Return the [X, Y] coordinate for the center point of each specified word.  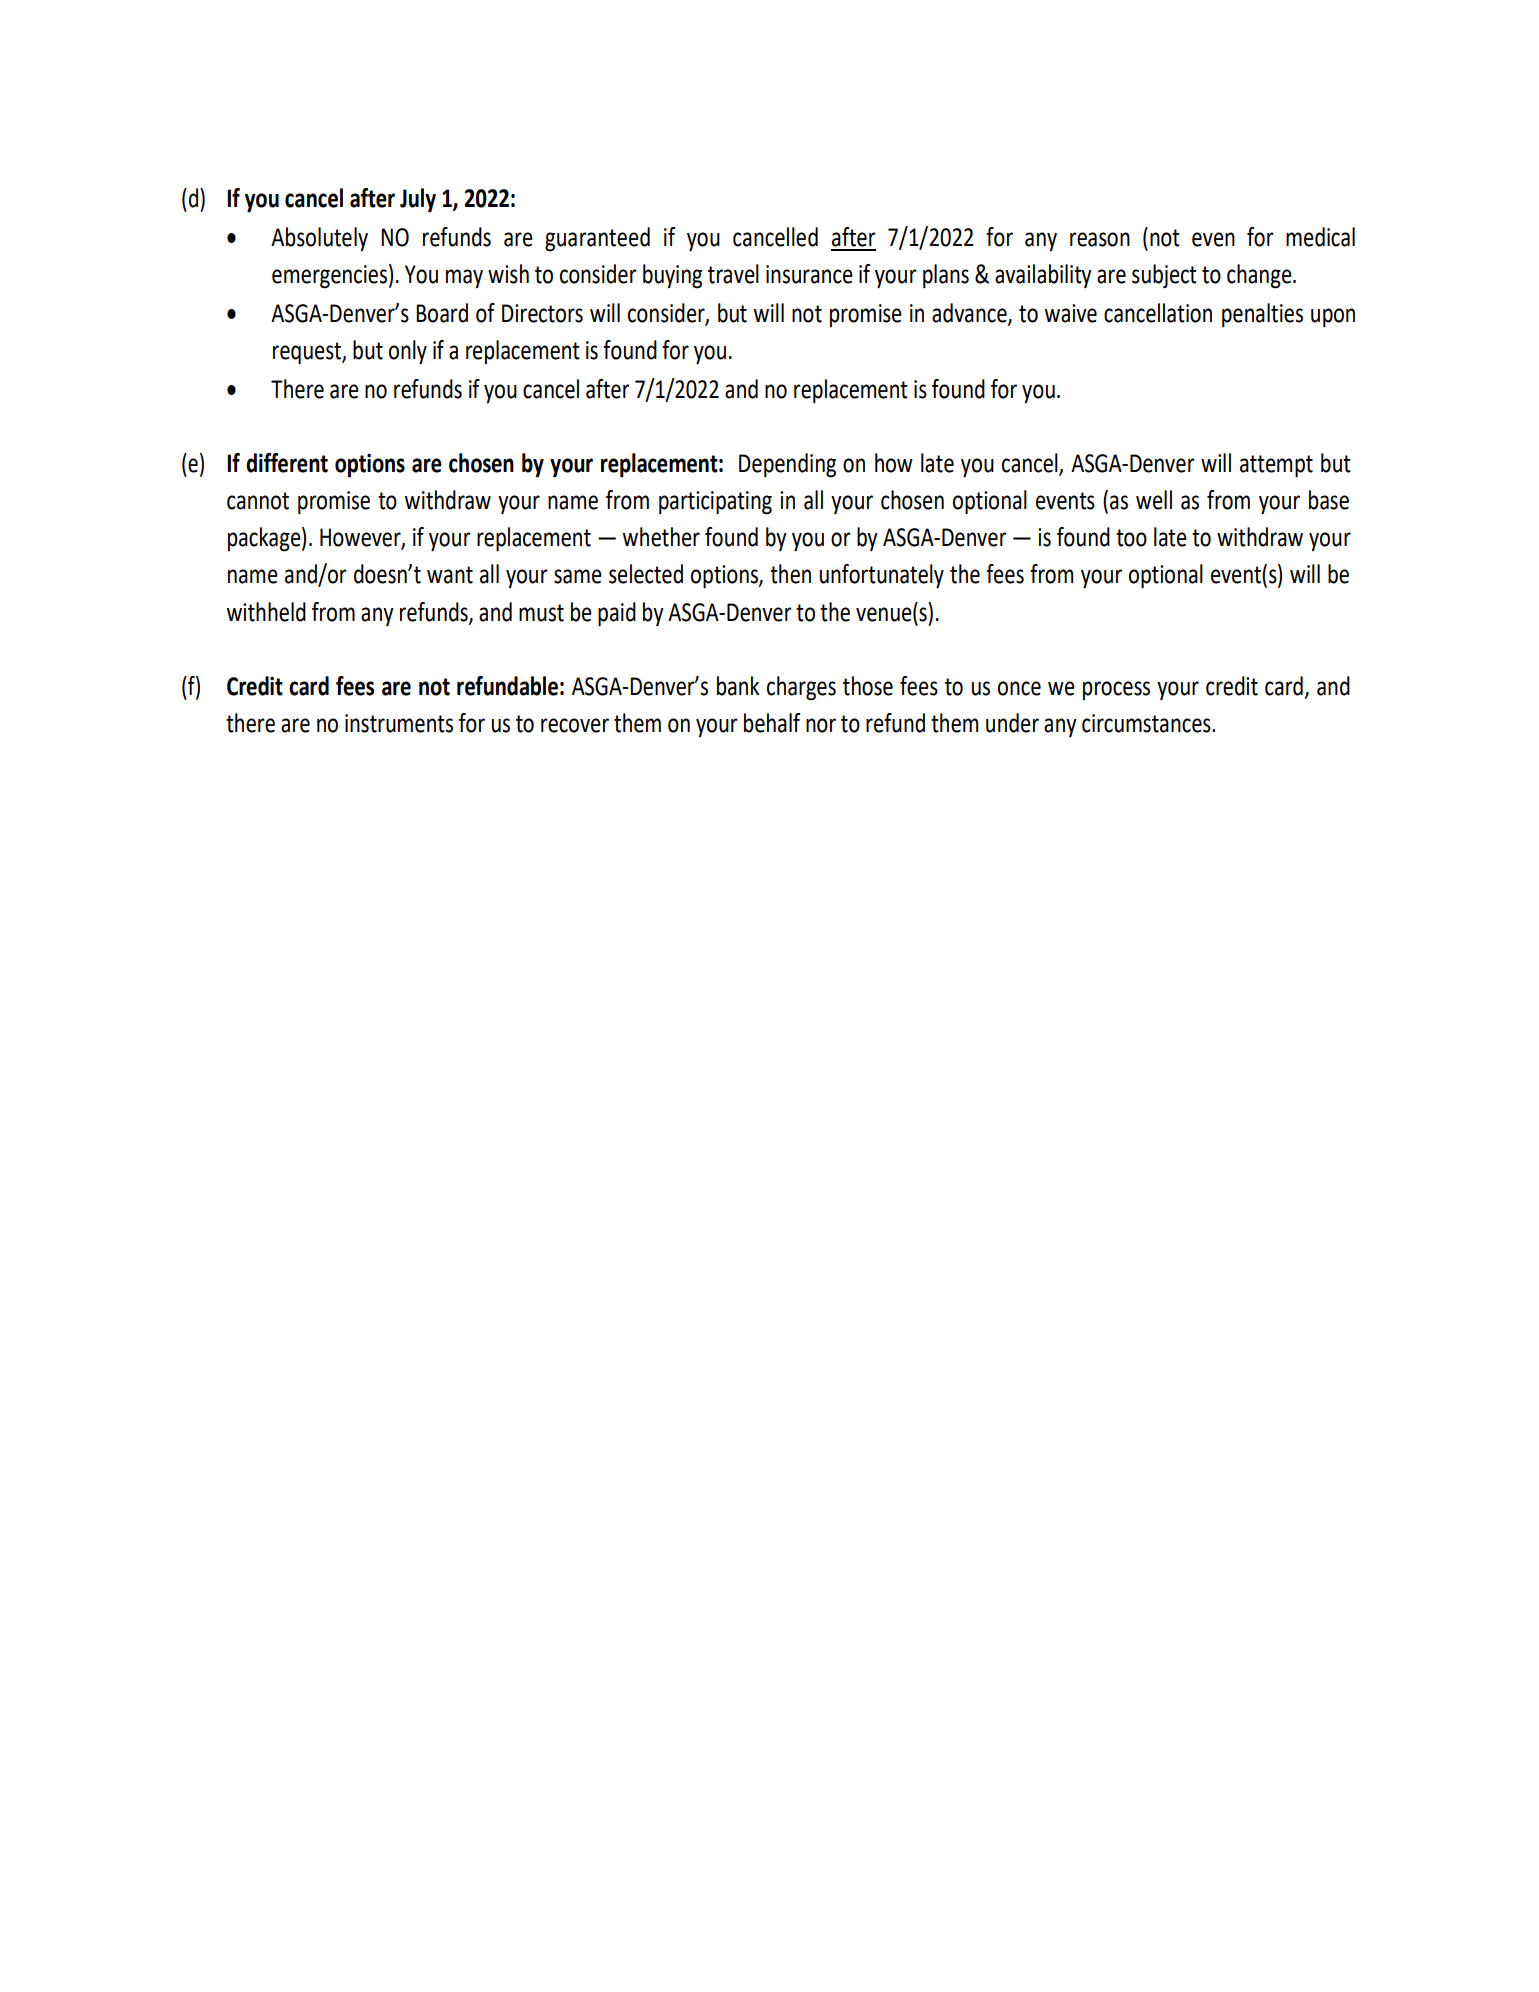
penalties [1262, 315]
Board [442, 313]
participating [715, 503]
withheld [266, 612]
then [790, 574]
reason [1100, 239]
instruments [399, 723]
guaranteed [597, 239]
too [1131, 538]
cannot [258, 501]
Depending [787, 465]
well [1154, 500]
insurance [809, 274]
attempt [1276, 466]
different [287, 463]
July [418, 200]
